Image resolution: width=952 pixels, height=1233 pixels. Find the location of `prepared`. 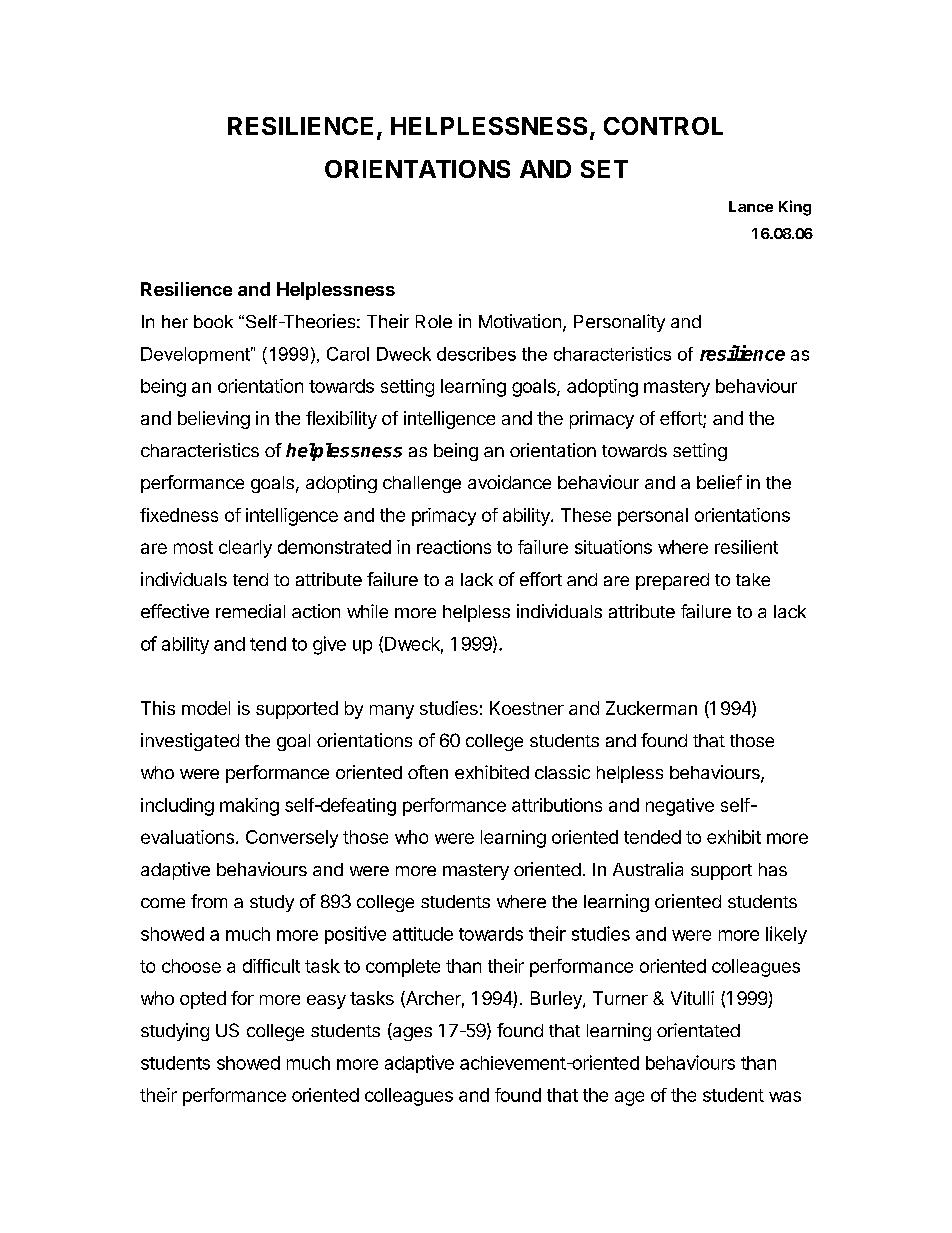

prepared is located at coordinates (672, 581).
